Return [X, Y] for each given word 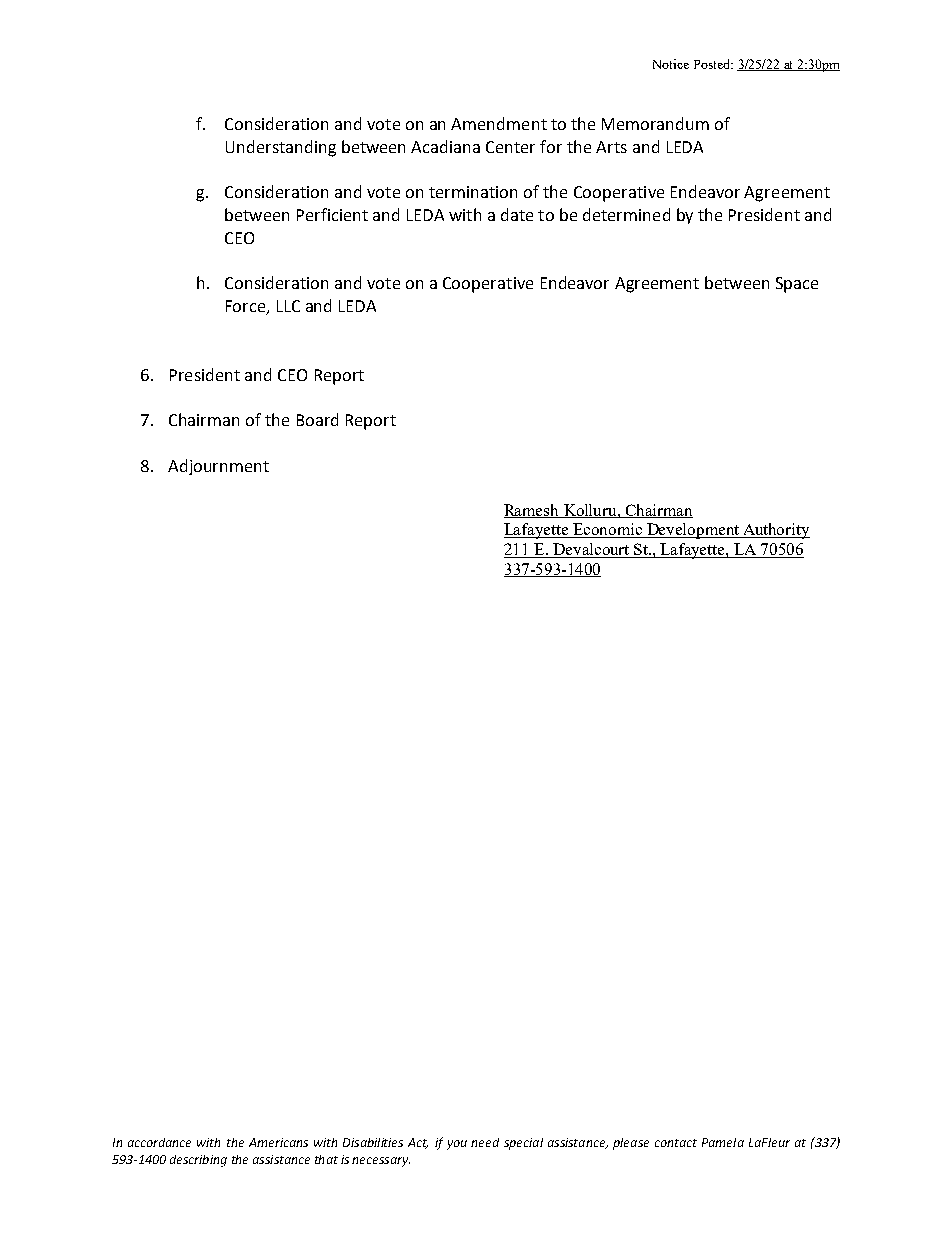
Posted [713, 64]
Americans [278, 1142]
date [517, 214]
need [485, 1142]
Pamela [723, 1142]
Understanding [281, 148]
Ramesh [533, 511]
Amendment [499, 123]
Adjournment [218, 467]
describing [198, 1161]
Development [693, 531]
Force [247, 307]
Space [797, 285]
